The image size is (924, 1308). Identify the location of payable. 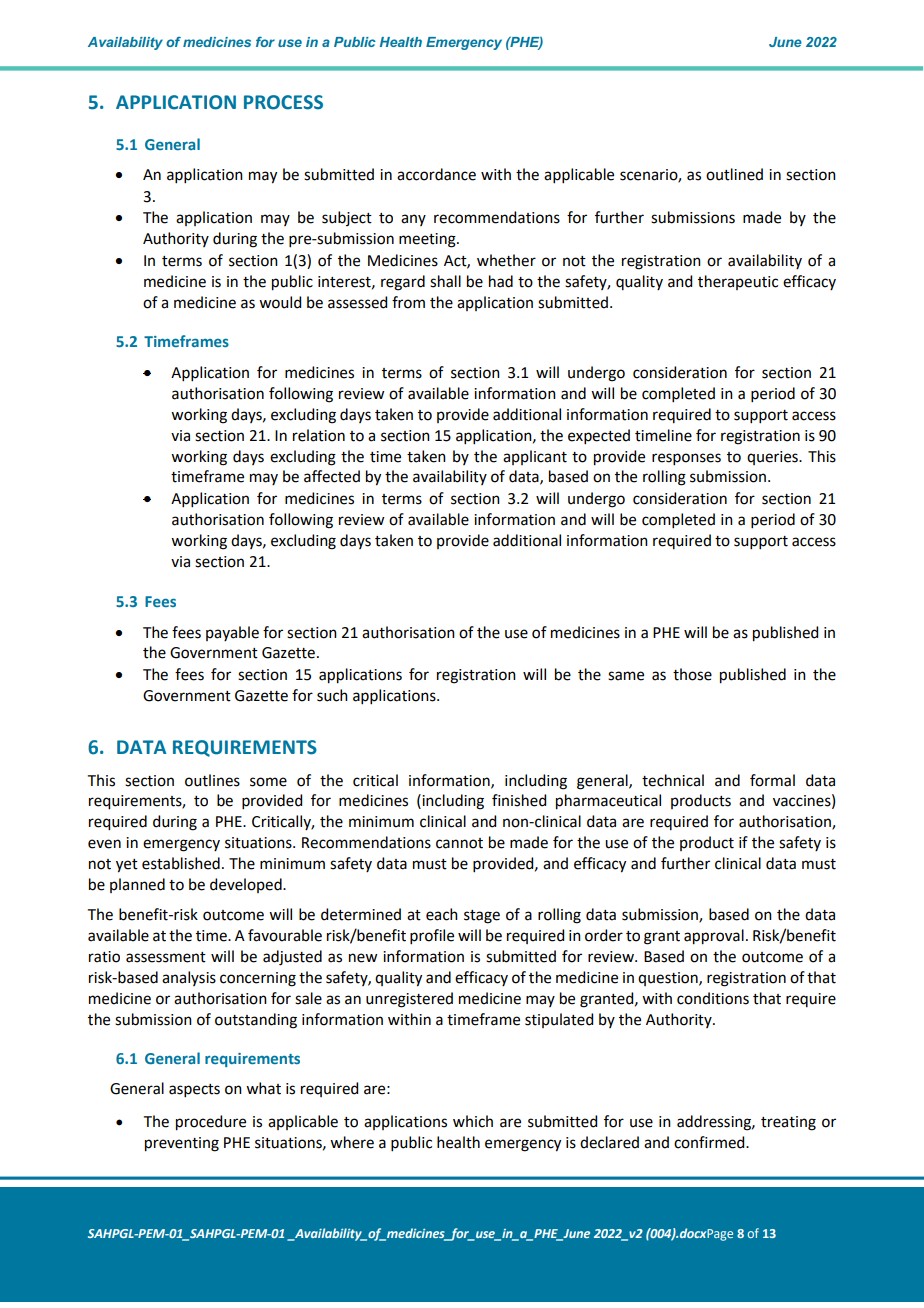
(232, 633).
